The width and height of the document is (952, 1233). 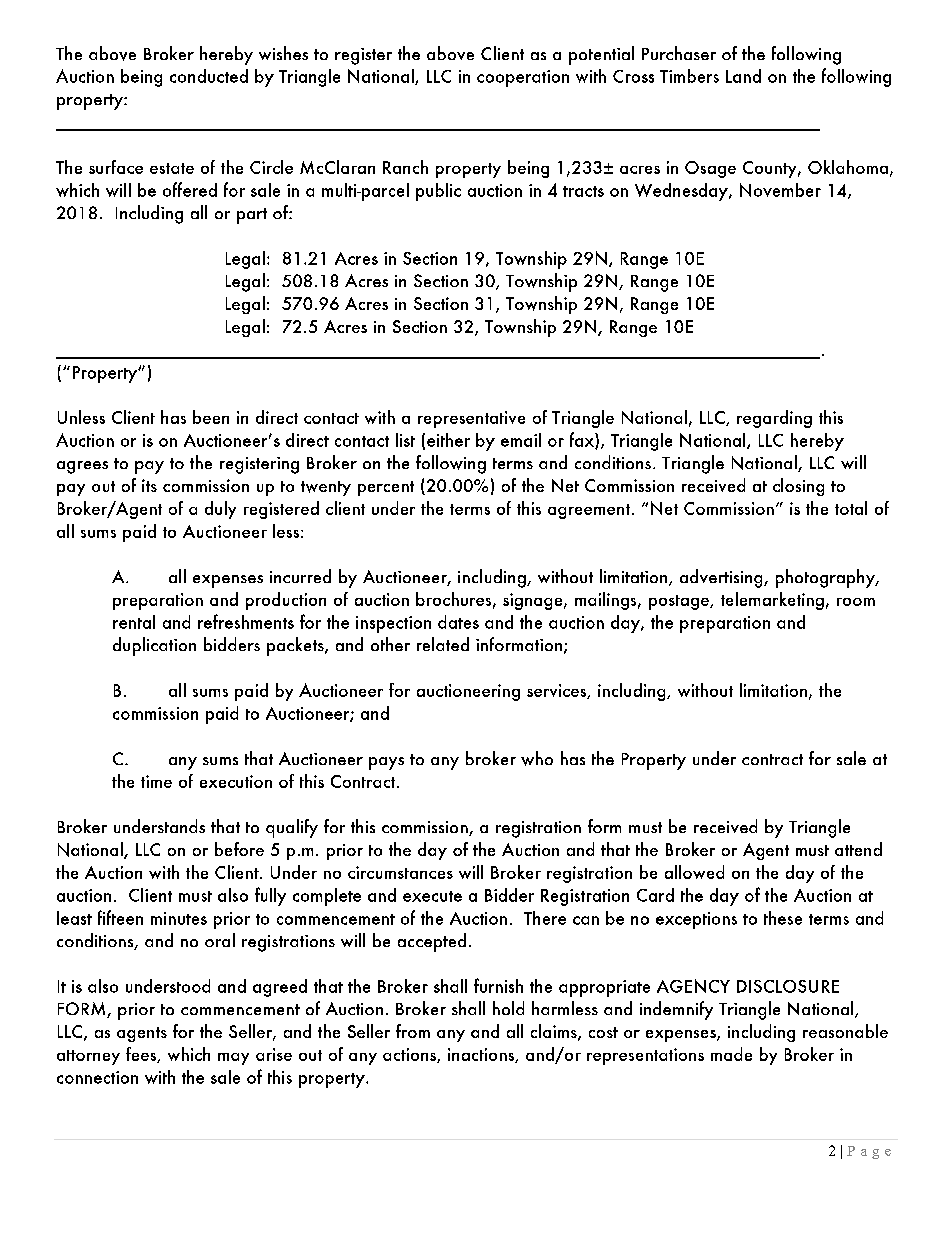 I want to click on rental, so click(x=134, y=622).
